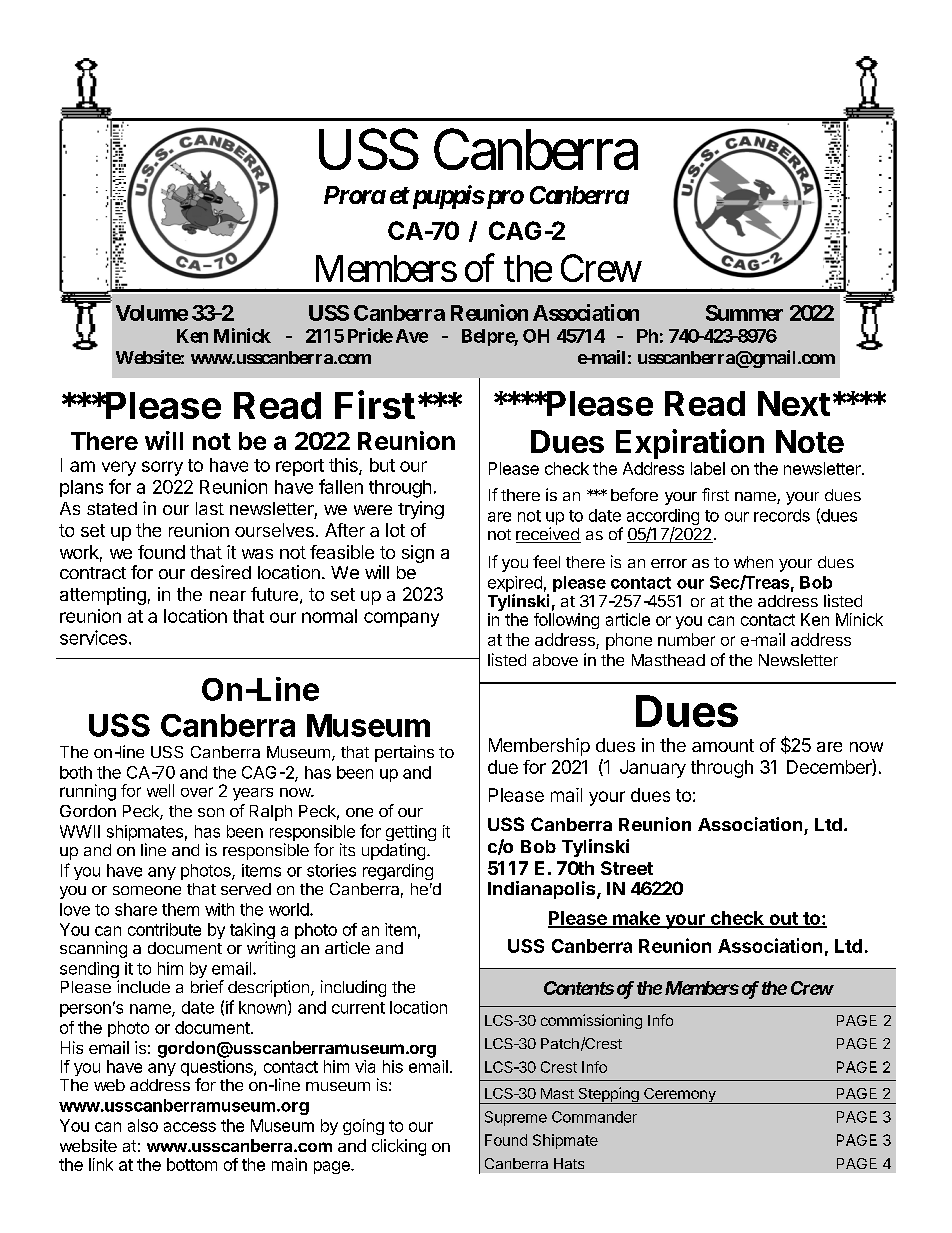  Describe the element at coordinates (690, 444) in the image. I see `Expiration` at that location.
